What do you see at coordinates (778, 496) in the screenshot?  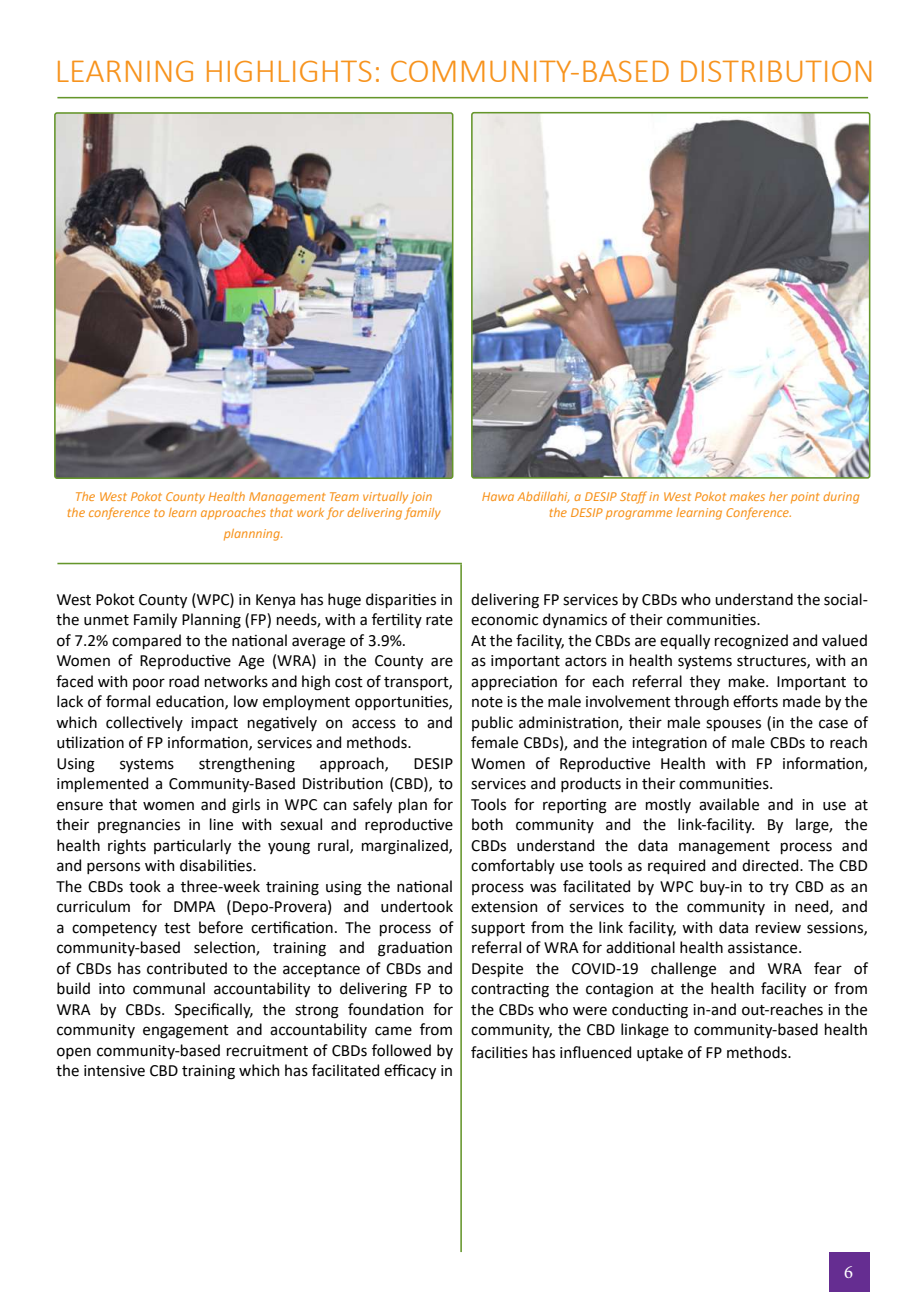 I see `her` at bounding box center [778, 496].
